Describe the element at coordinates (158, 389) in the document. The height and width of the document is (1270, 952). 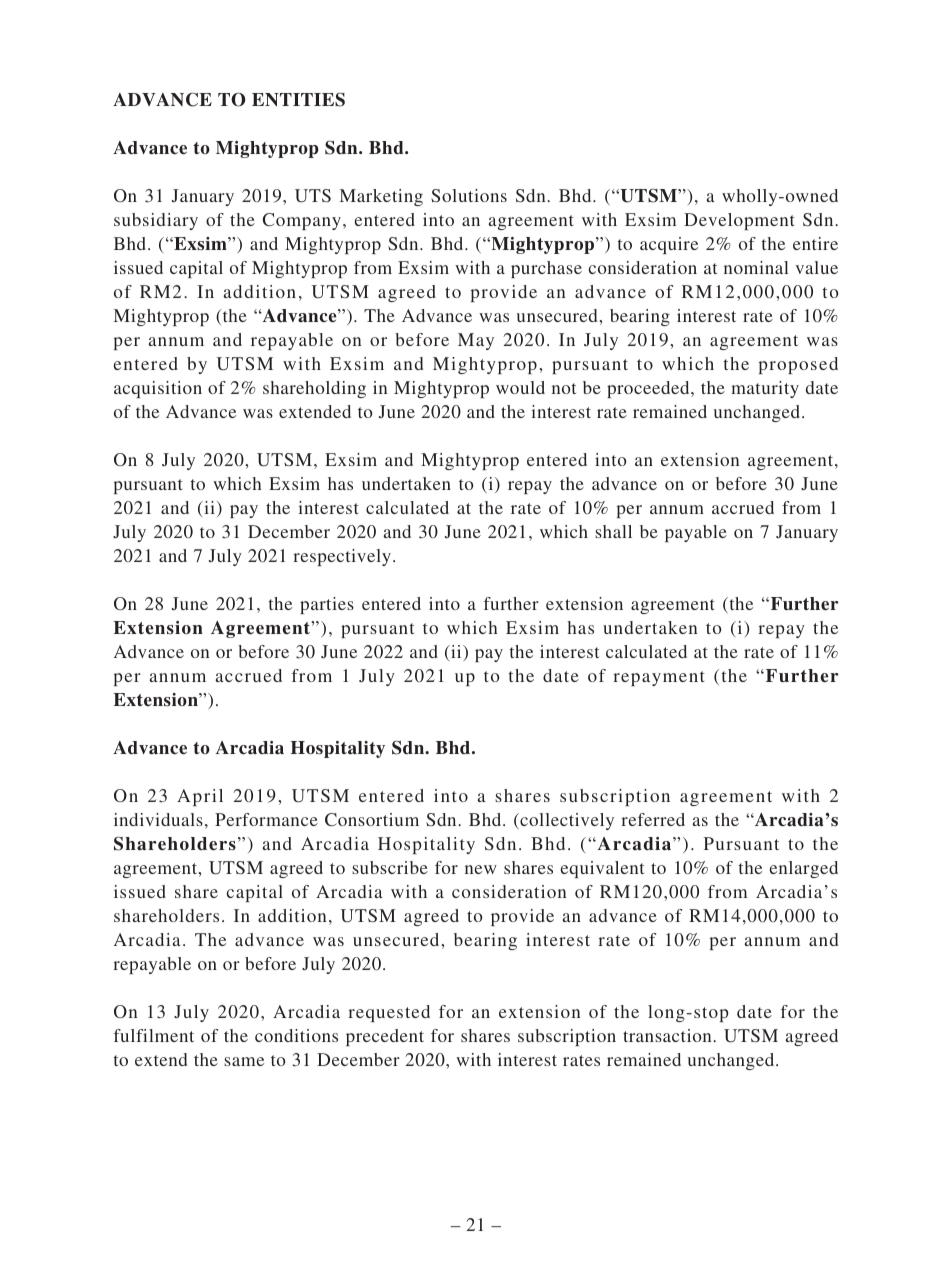
I see `acquisition` at that location.
